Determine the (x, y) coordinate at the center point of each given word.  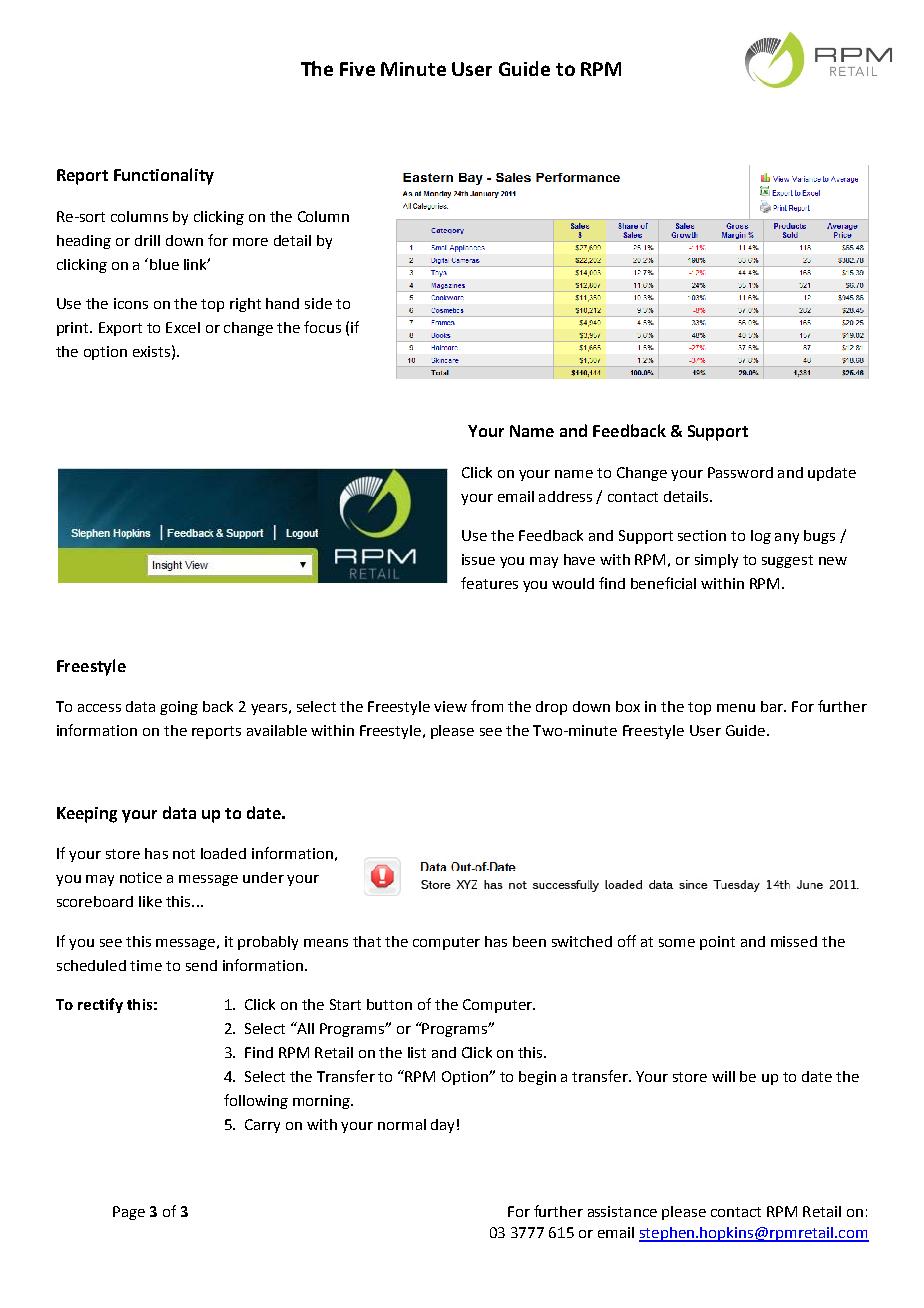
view (450, 706)
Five (357, 69)
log (761, 537)
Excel (183, 327)
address (565, 496)
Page (129, 1213)
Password (740, 472)
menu (736, 708)
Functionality (164, 176)
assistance (622, 1211)
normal (402, 1124)
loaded (223, 853)
